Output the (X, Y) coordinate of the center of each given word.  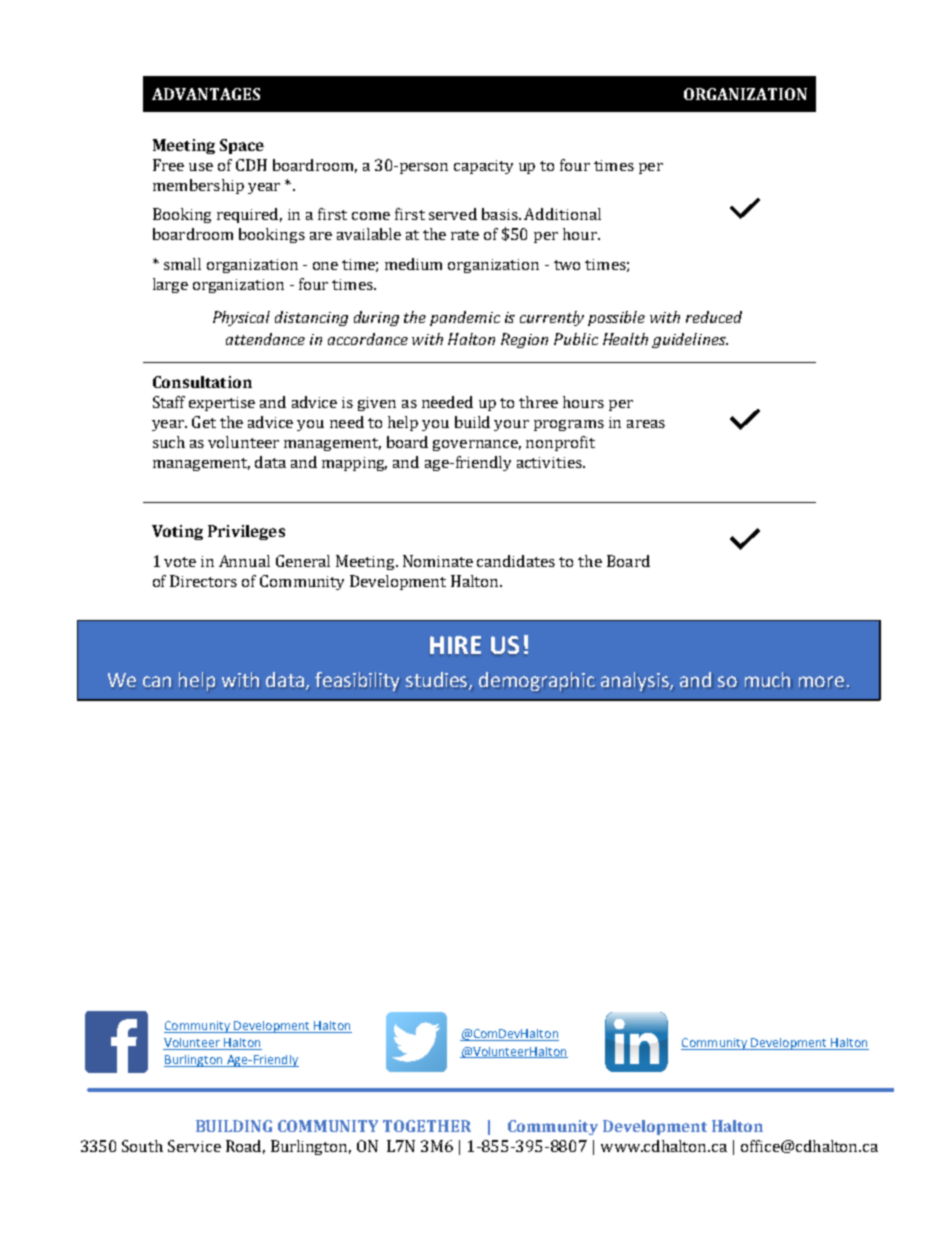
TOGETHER (427, 1126)
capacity (483, 167)
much (767, 679)
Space (242, 146)
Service (194, 1146)
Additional (562, 214)
